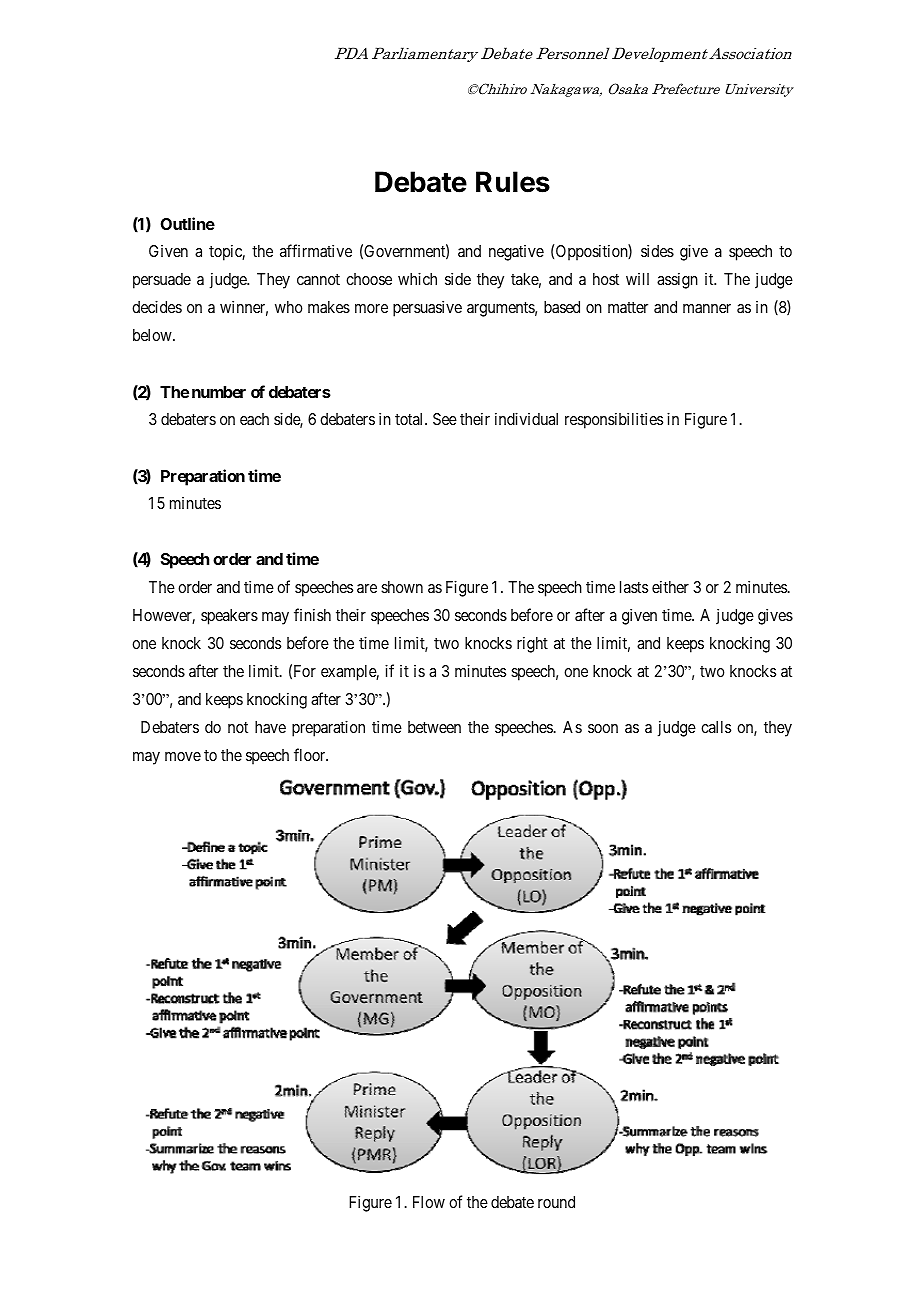 The width and height of the document is (924, 1308). What do you see at coordinates (417, 278) in the document?
I see `which` at bounding box center [417, 278].
